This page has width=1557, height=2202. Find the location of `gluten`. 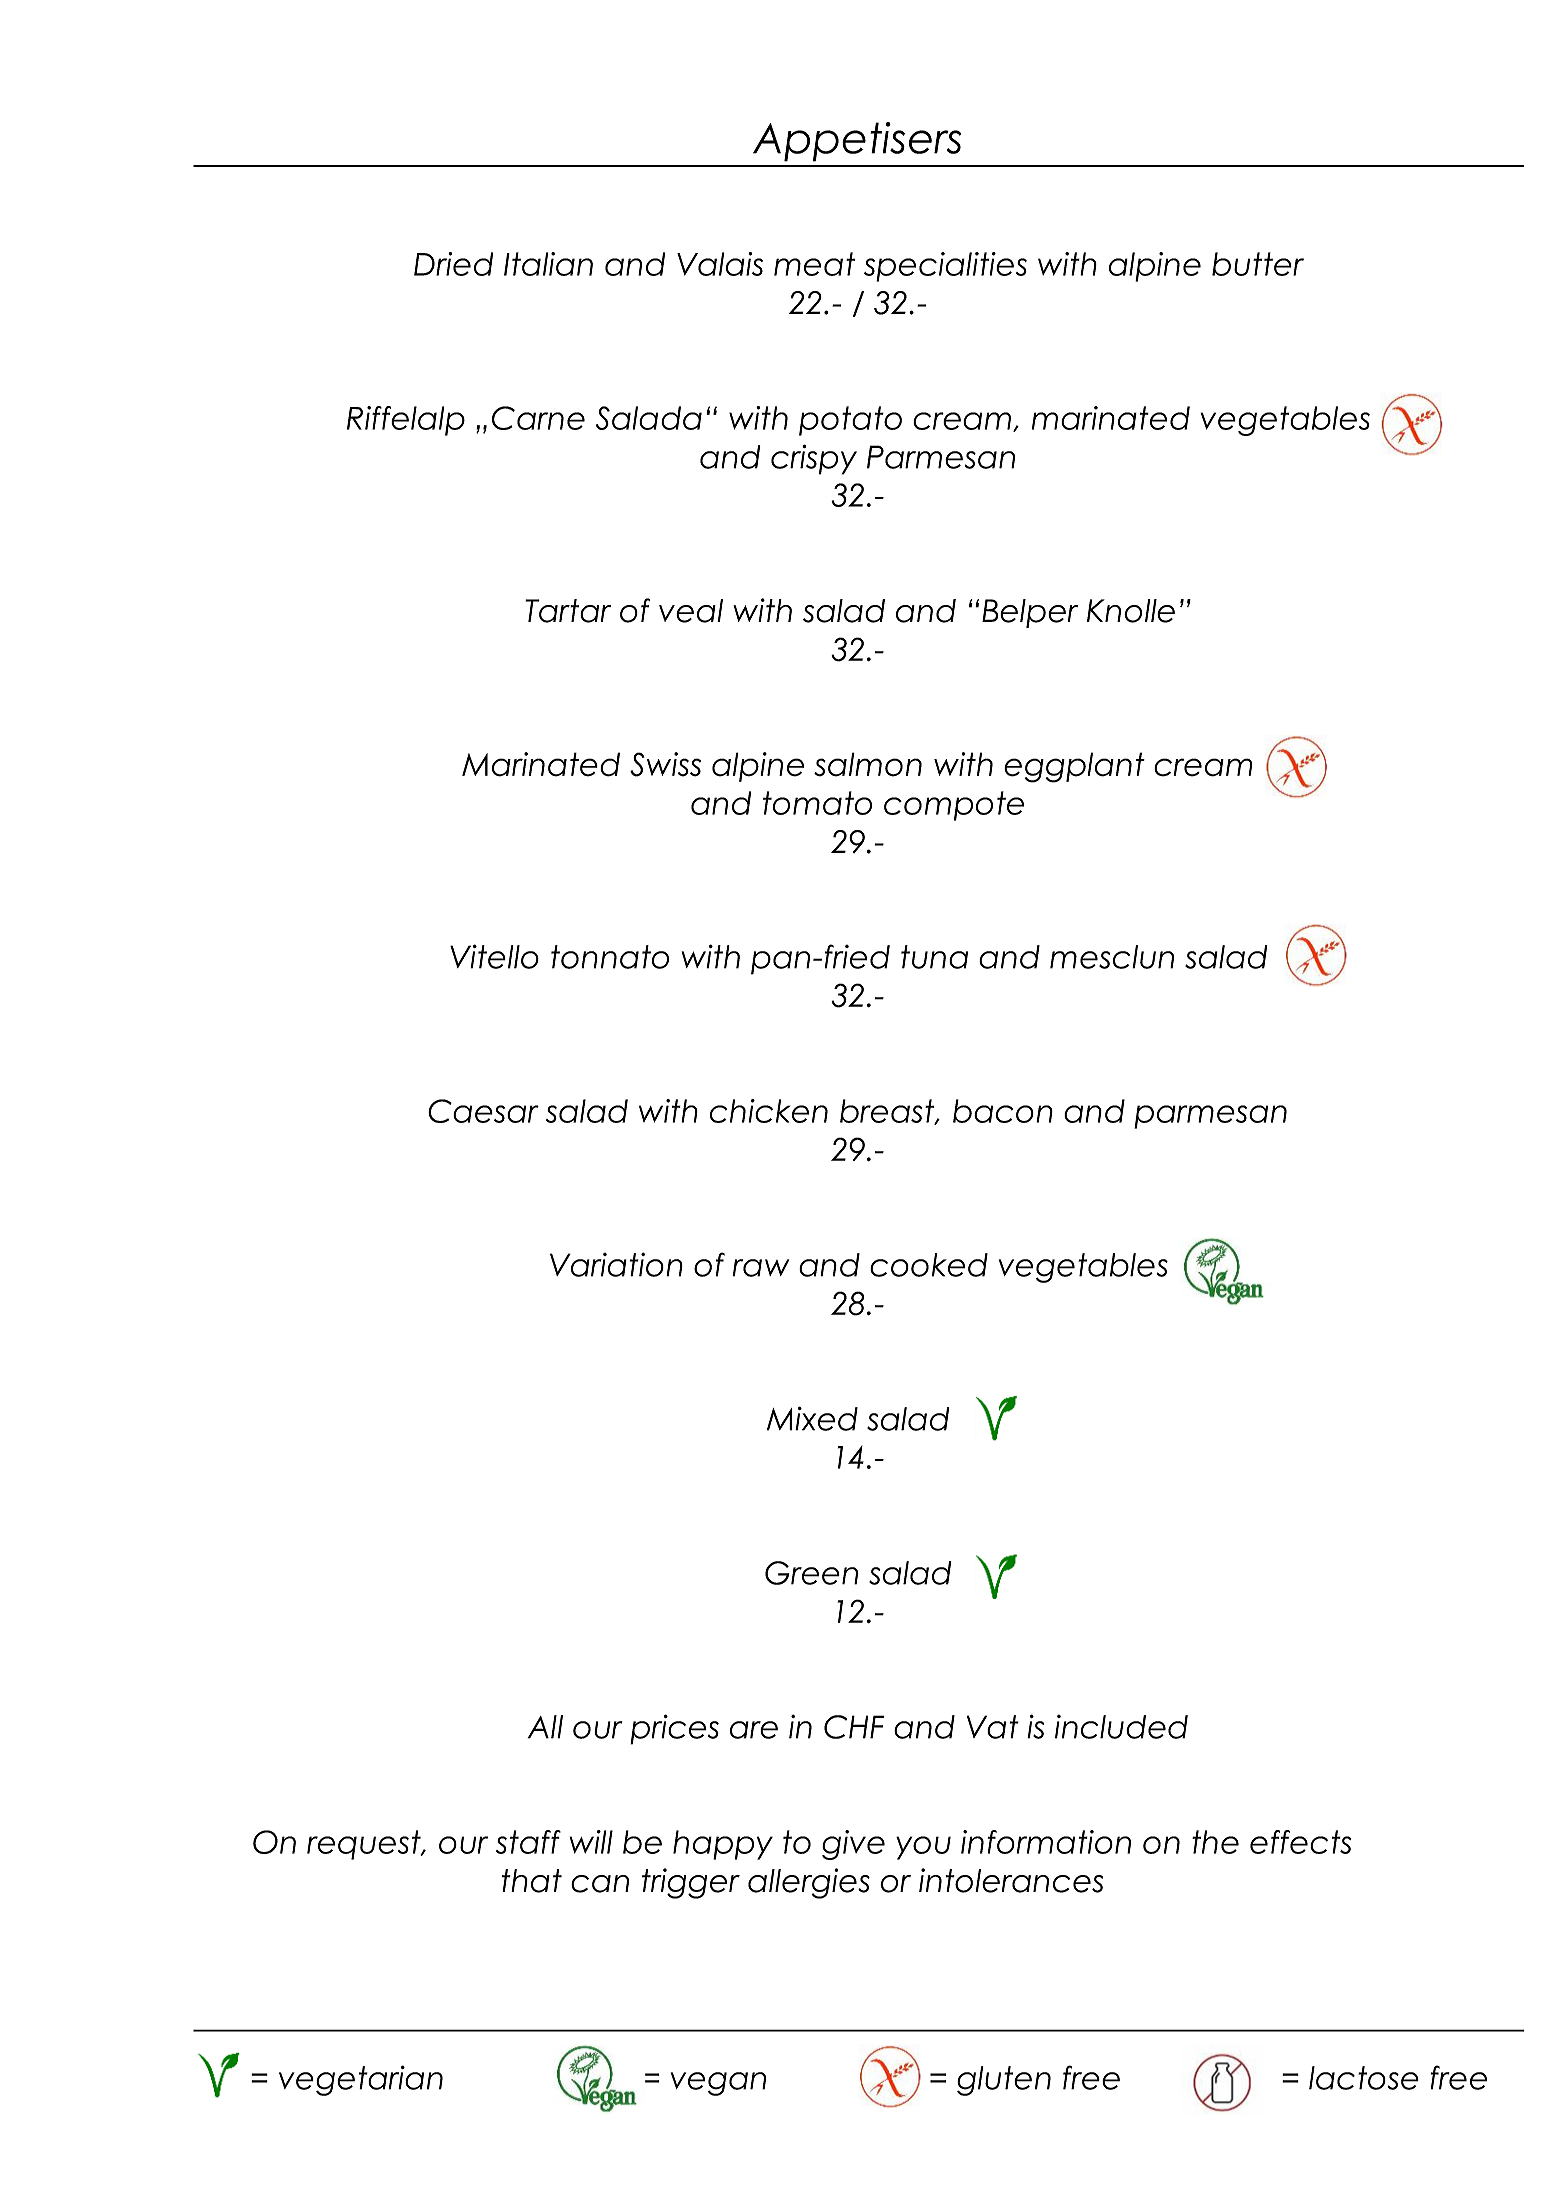

gluten is located at coordinates (1004, 2081).
